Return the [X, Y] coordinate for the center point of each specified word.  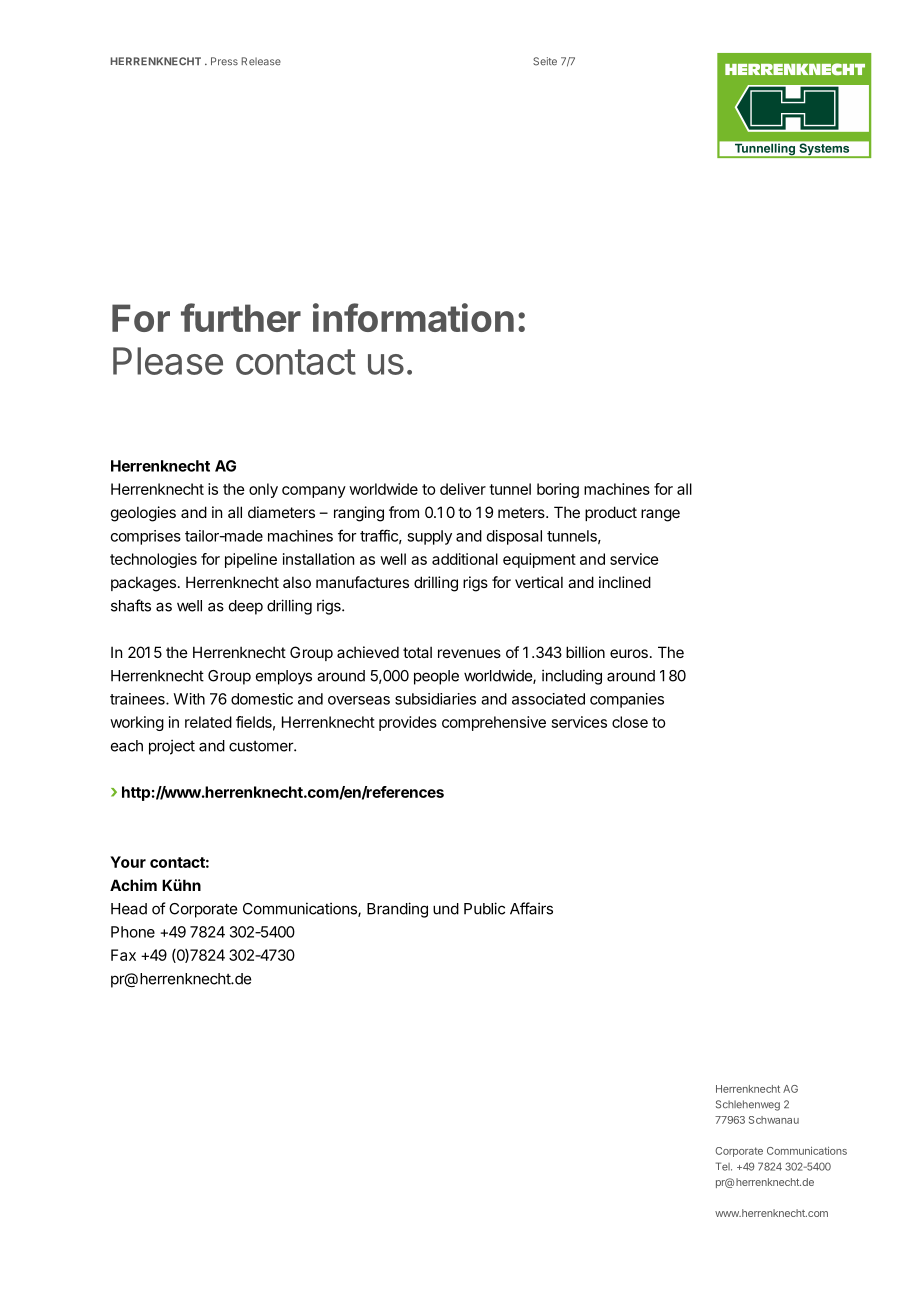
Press [224, 61]
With [189, 699]
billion [585, 652]
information [413, 317]
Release [261, 61]
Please [168, 361]
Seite [545, 61]
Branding [397, 910]
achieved [368, 652]
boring [558, 490]
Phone [133, 932]
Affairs [531, 908]
